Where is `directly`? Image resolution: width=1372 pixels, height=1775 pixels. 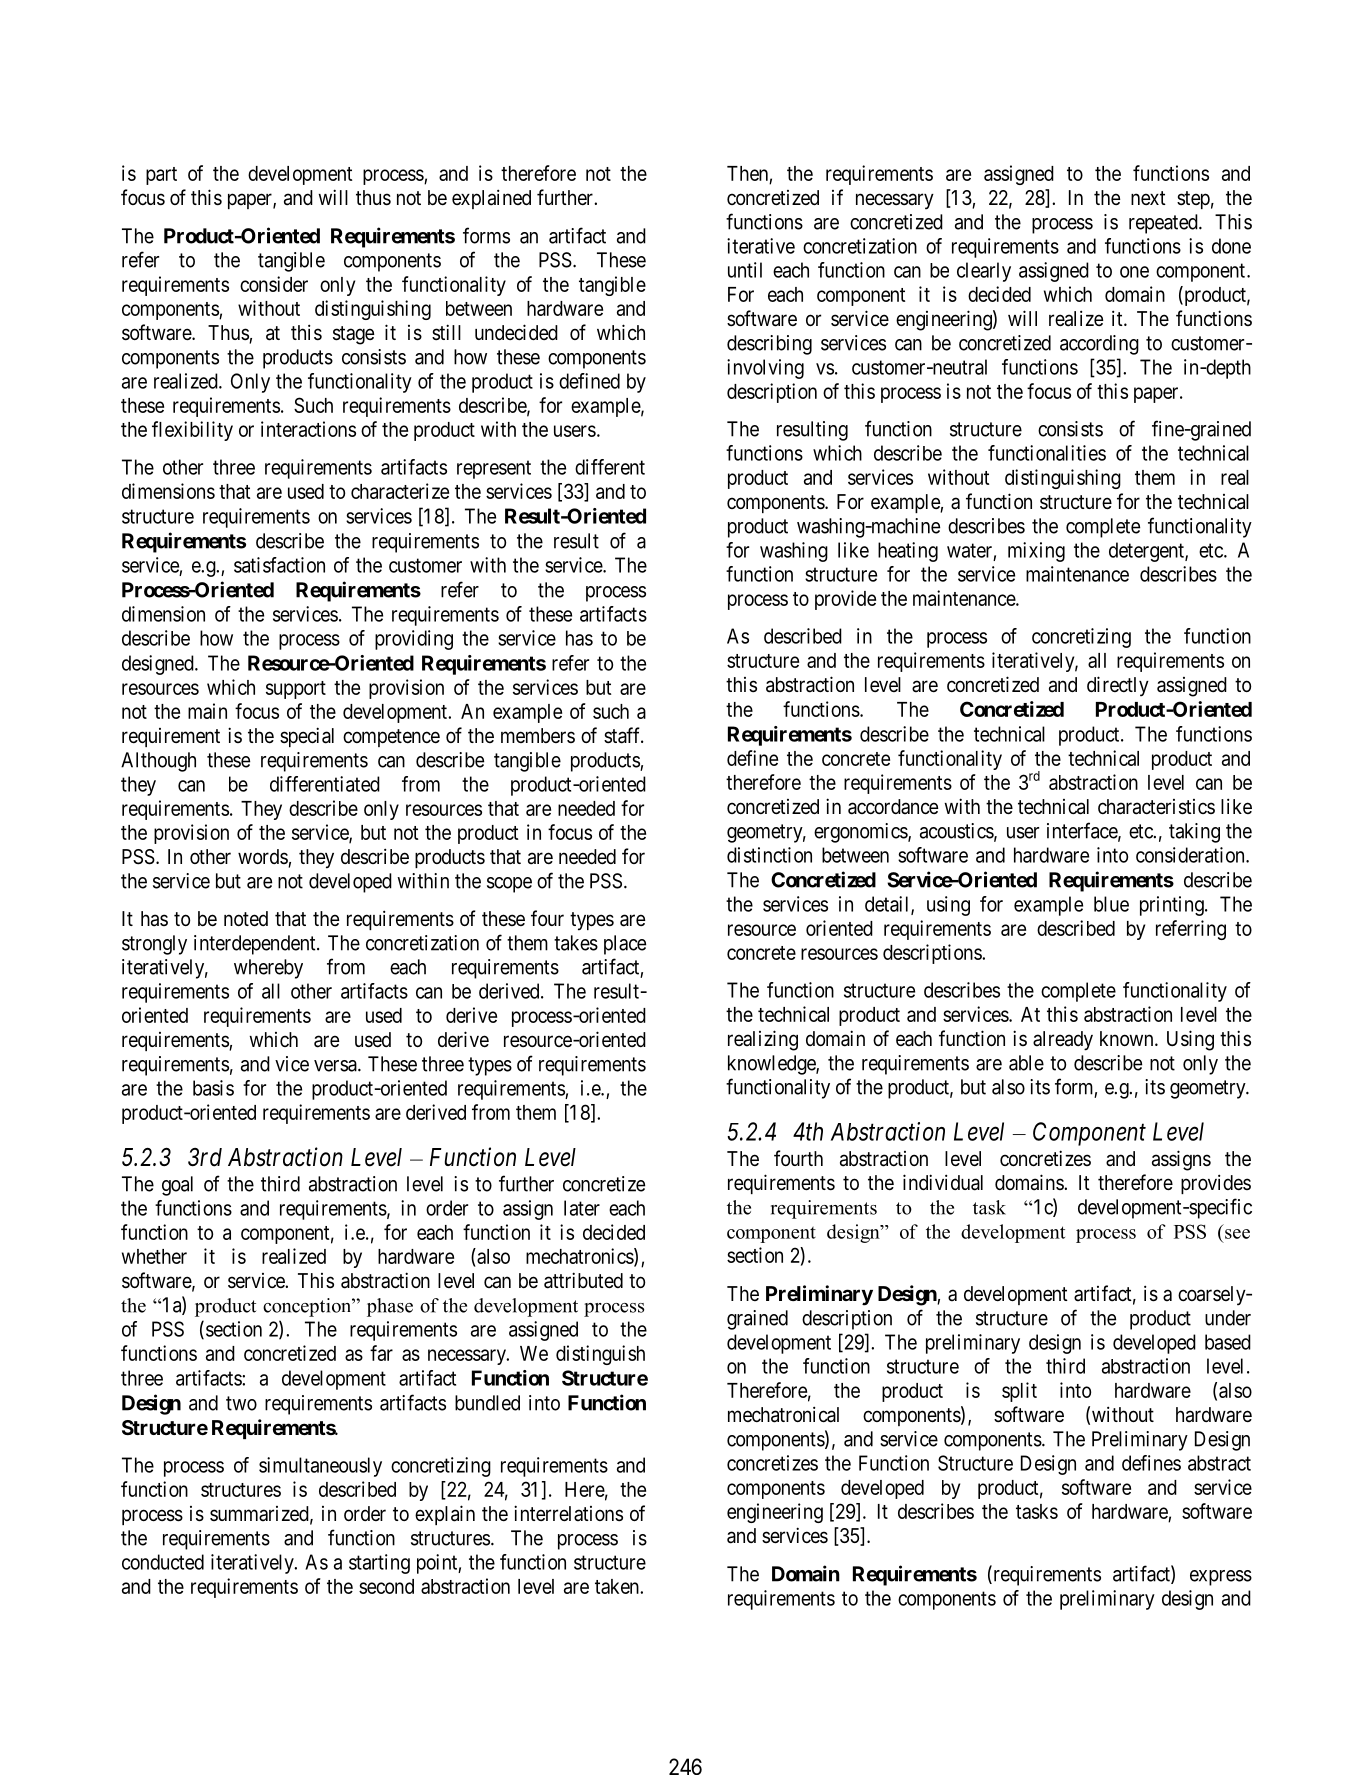
directly is located at coordinates (1118, 686).
